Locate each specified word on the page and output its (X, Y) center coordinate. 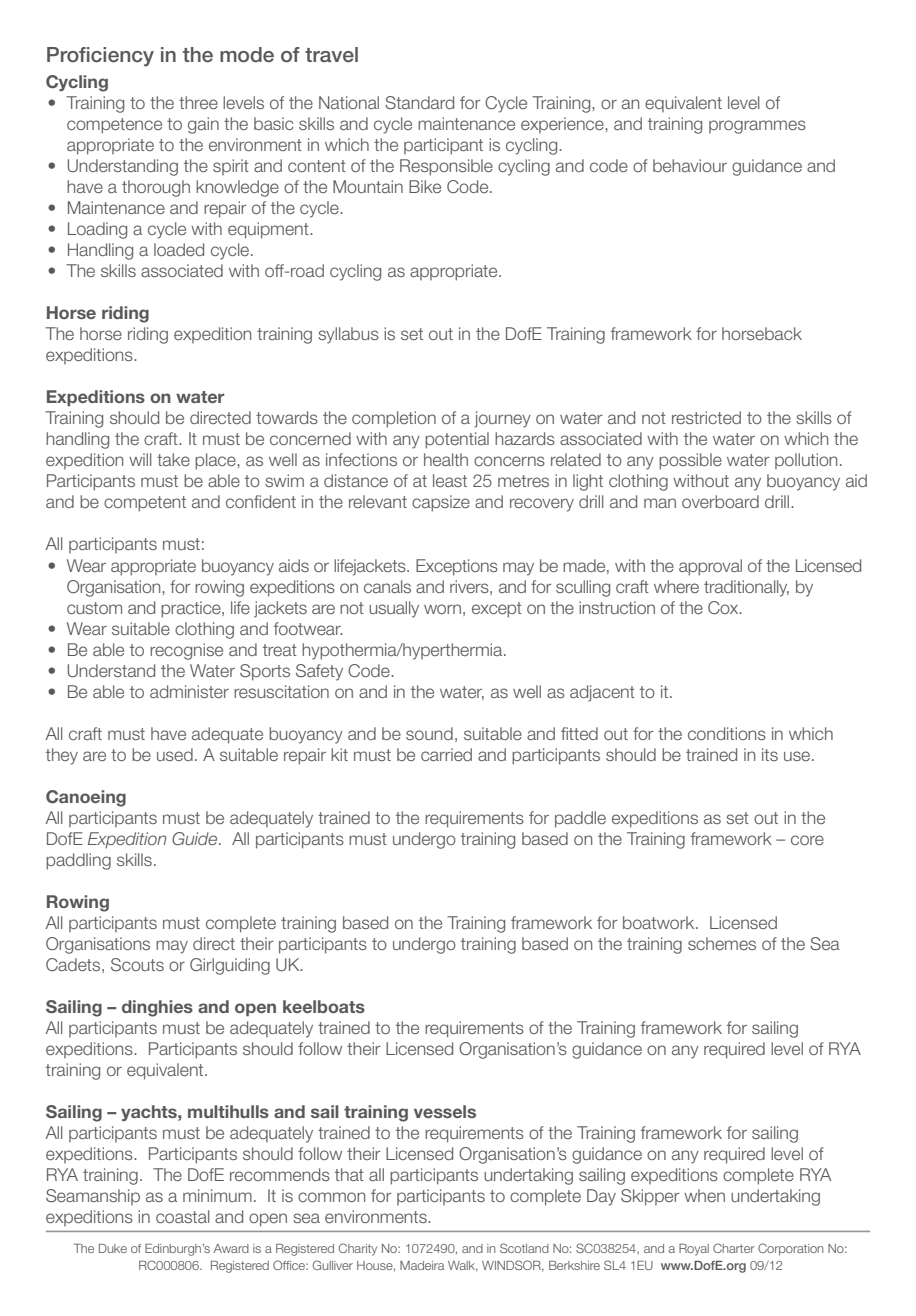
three (198, 102)
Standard (419, 102)
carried (446, 754)
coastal (183, 1216)
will (140, 459)
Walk (463, 1266)
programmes (757, 127)
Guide (196, 838)
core (807, 840)
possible (690, 461)
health (446, 459)
